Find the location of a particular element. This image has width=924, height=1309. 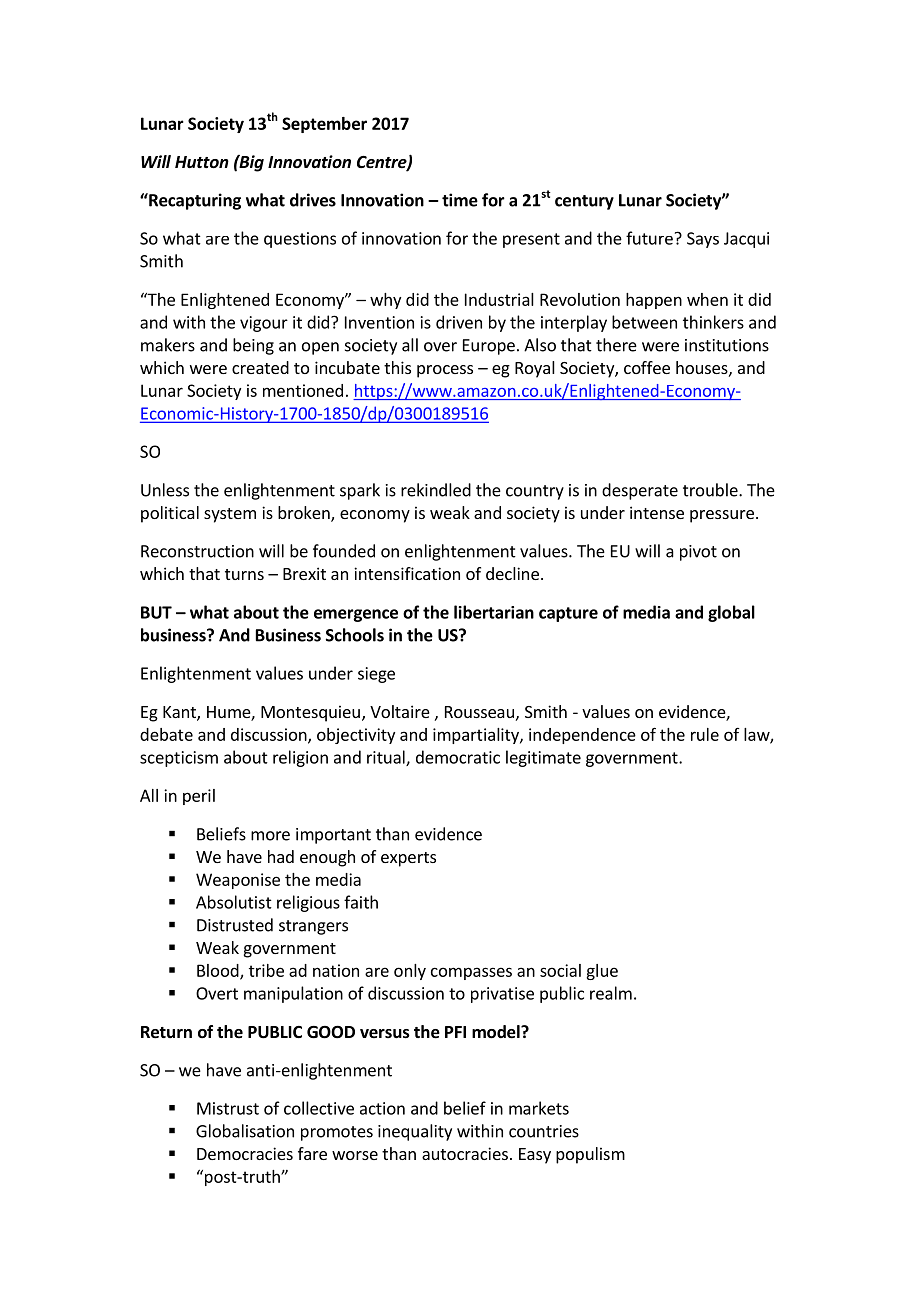

rule is located at coordinates (705, 734).
